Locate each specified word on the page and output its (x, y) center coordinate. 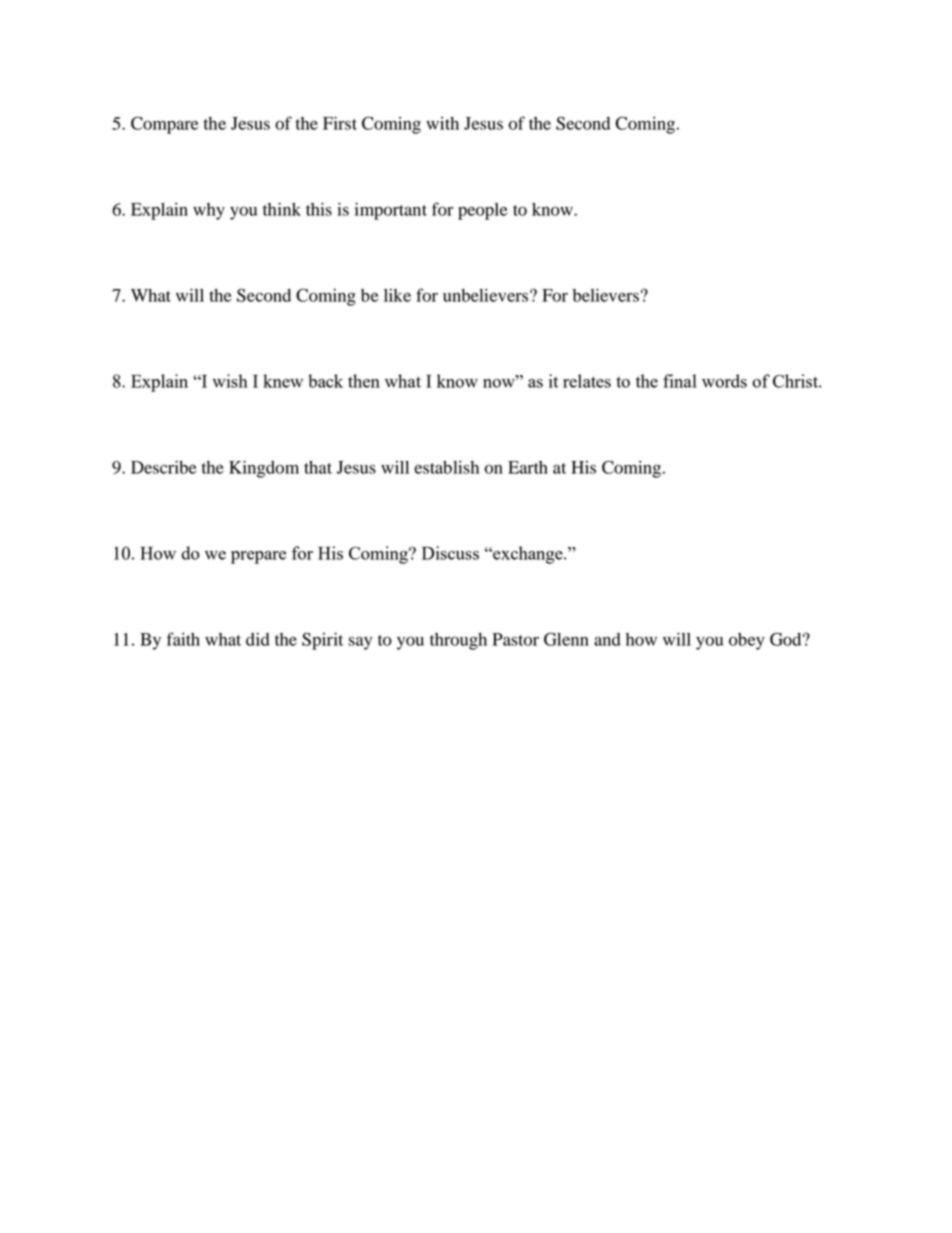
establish (446, 467)
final (680, 381)
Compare (164, 125)
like (397, 295)
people (482, 211)
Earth (528, 467)
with (442, 123)
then (364, 381)
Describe (163, 467)
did (258, 639)
